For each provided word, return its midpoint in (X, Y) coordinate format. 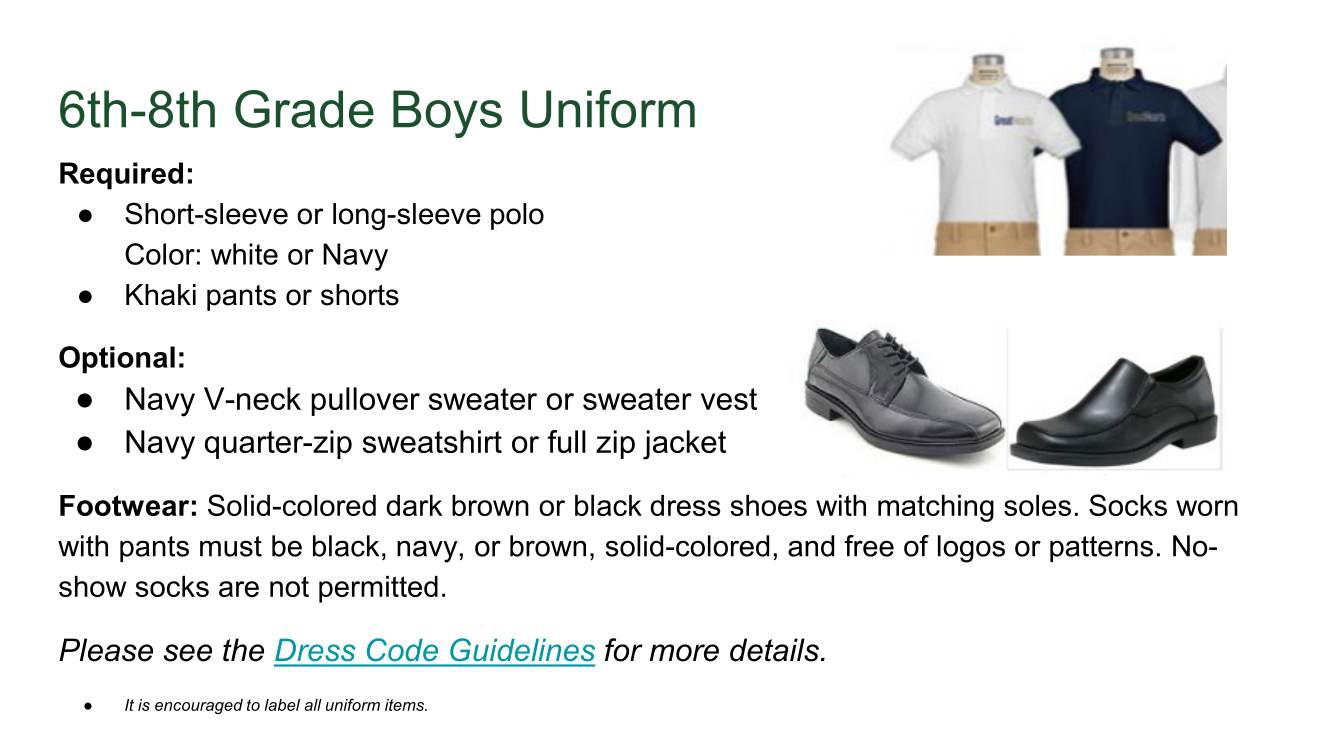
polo (517, 216)
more (684, 653)
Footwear (124, 505)
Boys (447, 114)
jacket (684, 445)
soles (1037, 505)
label (282, 705)
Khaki (161, 295)
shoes (768, 505)
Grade (304, 109)
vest (729, 399)
